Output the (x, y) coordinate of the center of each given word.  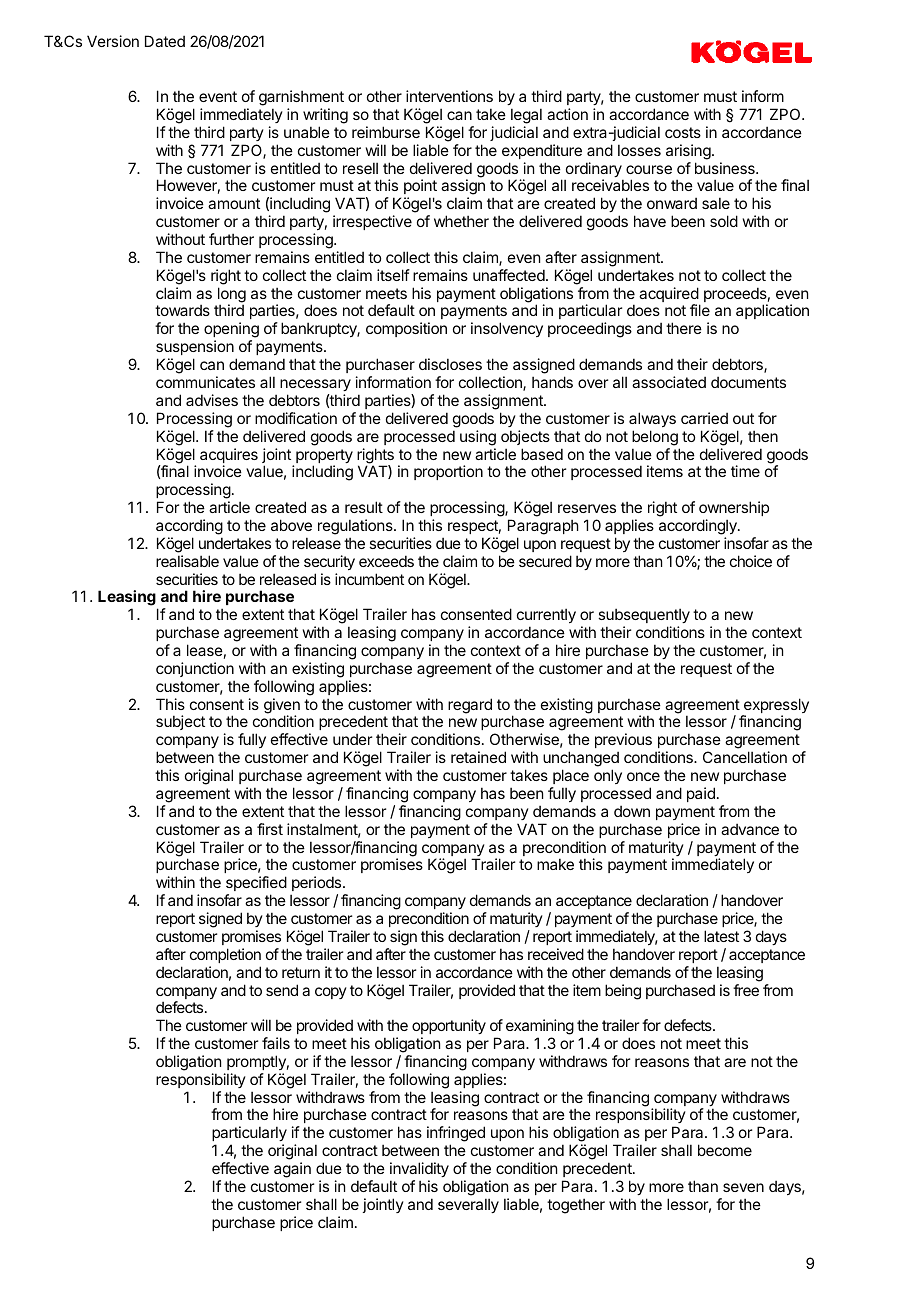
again (292, 1170)
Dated (165, 41)
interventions (449, 96)
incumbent (369, 579)
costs (683, 132)
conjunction (195, 669)
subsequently (644, 615)
